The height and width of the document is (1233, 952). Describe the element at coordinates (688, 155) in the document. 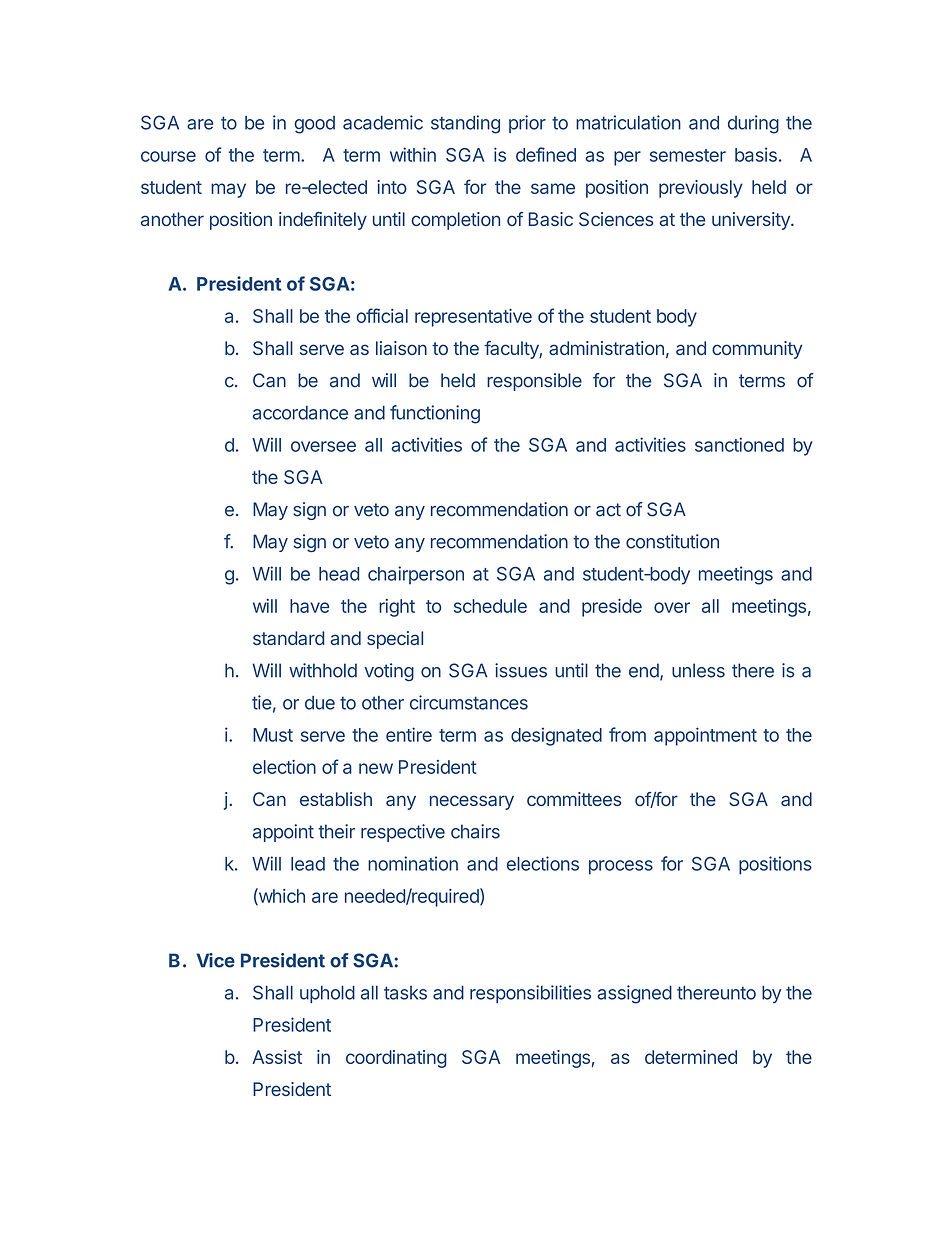

I see `semester` at that location.
